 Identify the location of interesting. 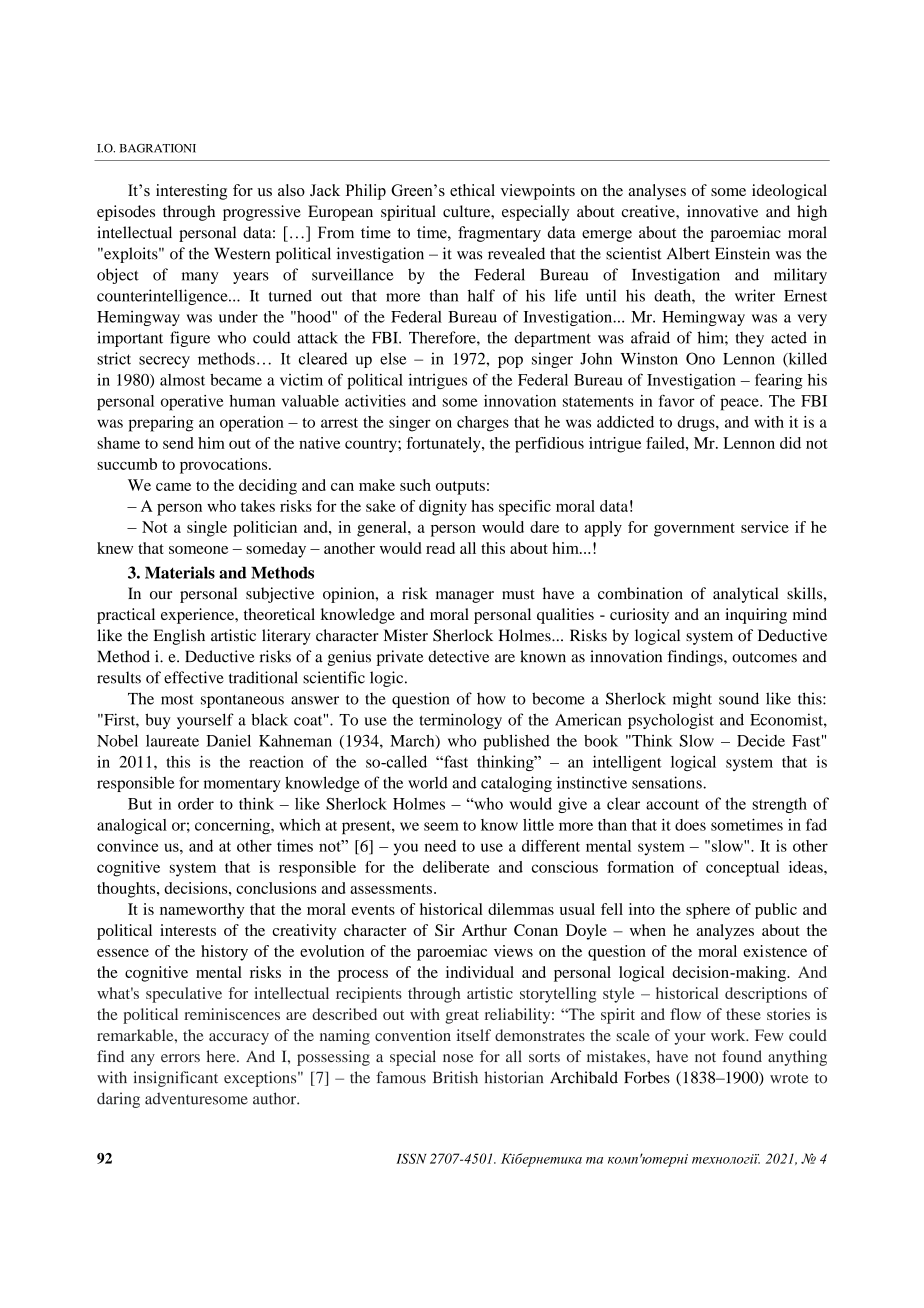
(191, 192).
